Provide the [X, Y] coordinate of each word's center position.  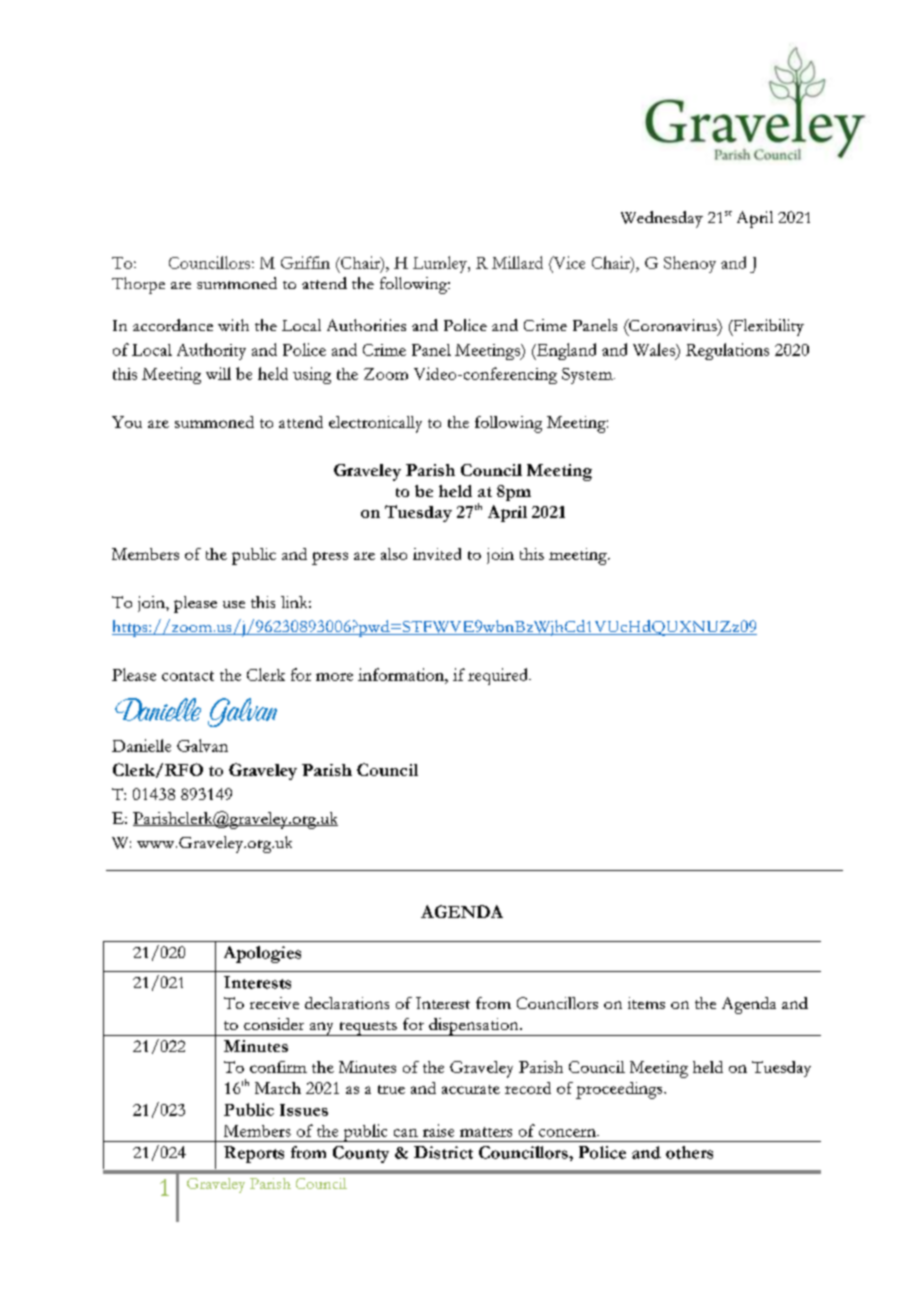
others [689, 1152]
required [499, 676]
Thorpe [138, 285]
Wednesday [662, 219]
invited [437, 554]
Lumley [441, 264]
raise [438, 1130]
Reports [254, 1154]
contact [188, 676]
